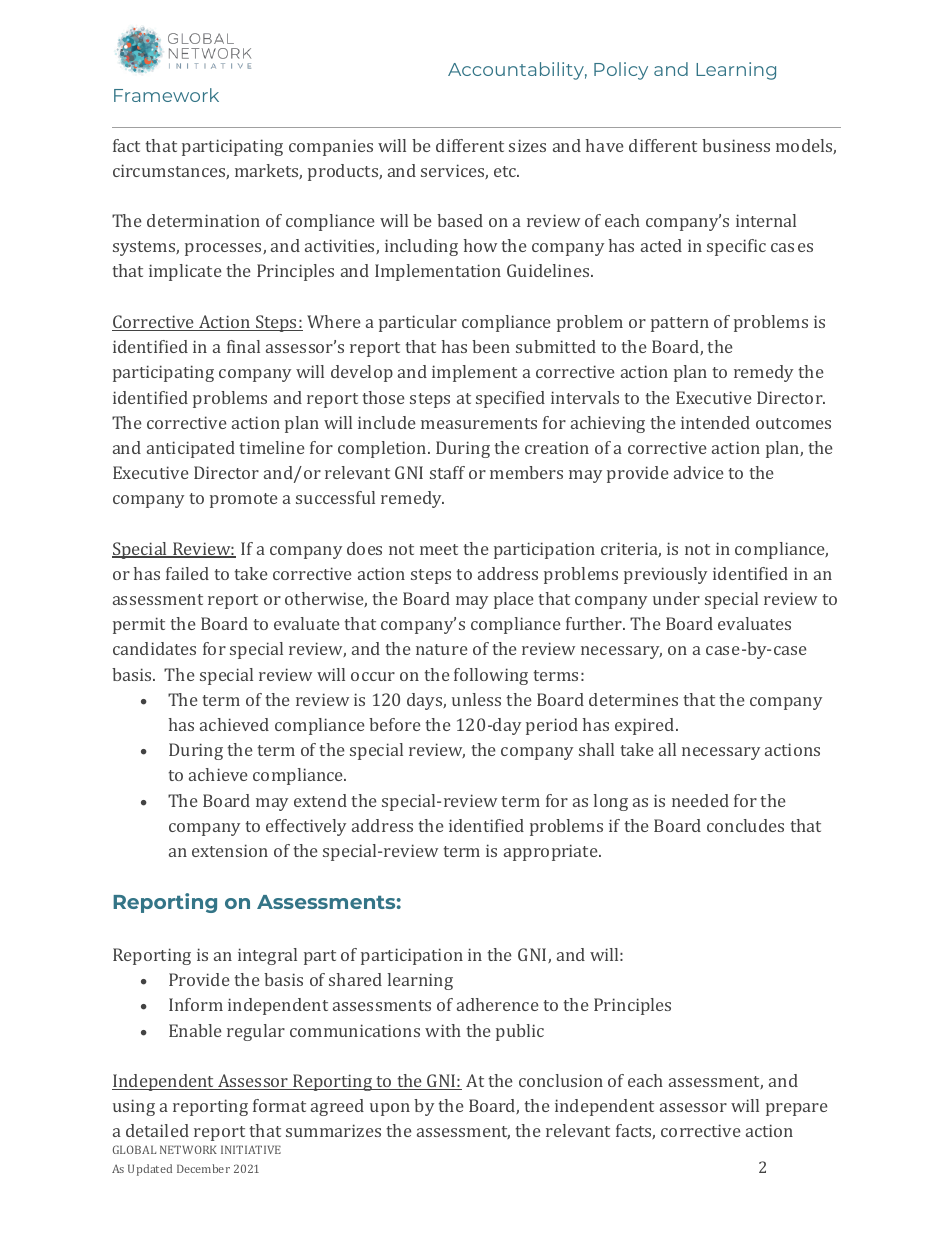  What do you see at coordinates (491, 346) in the image?
I see `been` at bounding box center [491, 346].
